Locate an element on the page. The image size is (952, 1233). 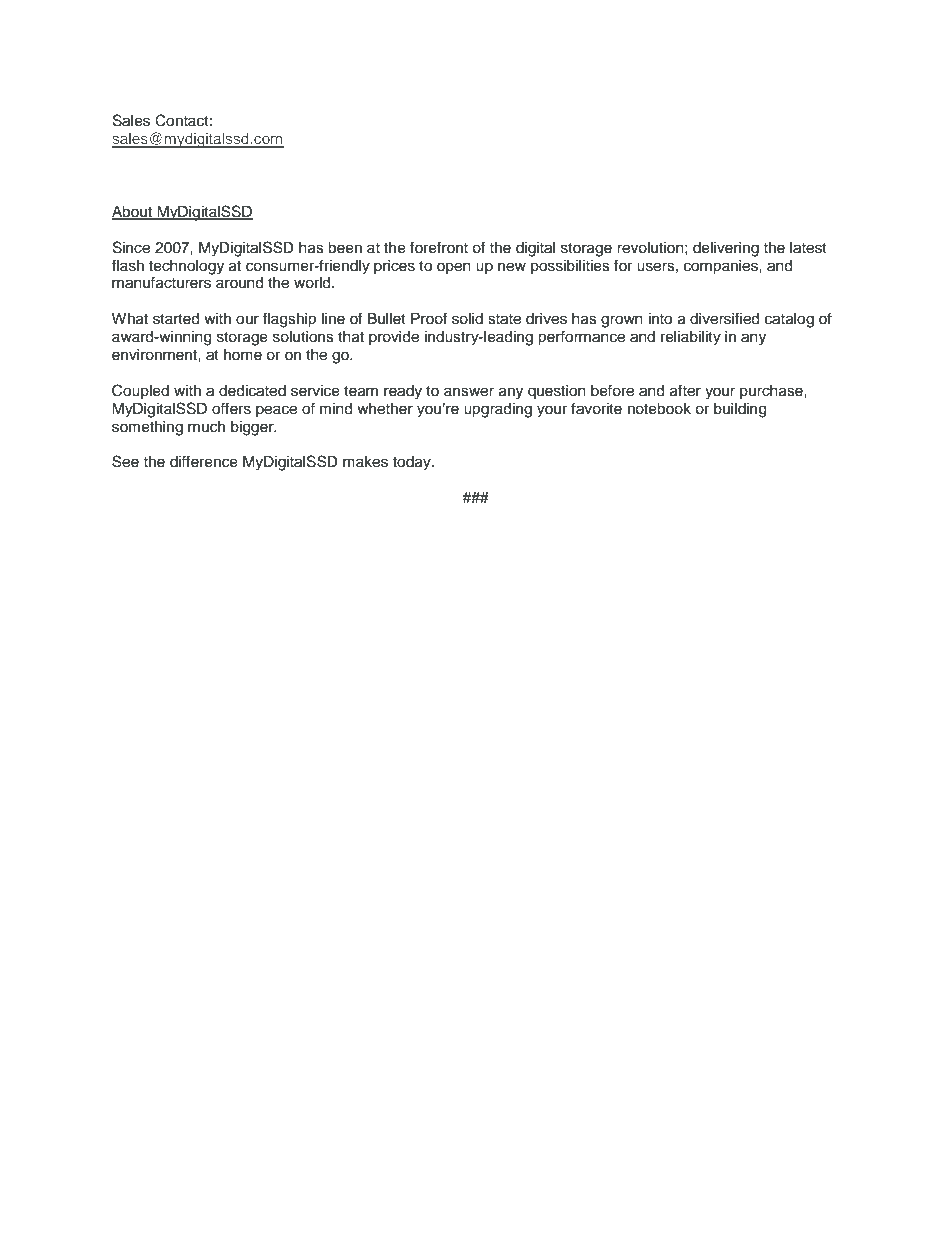
forefront is located at coordinates (439, 247).
